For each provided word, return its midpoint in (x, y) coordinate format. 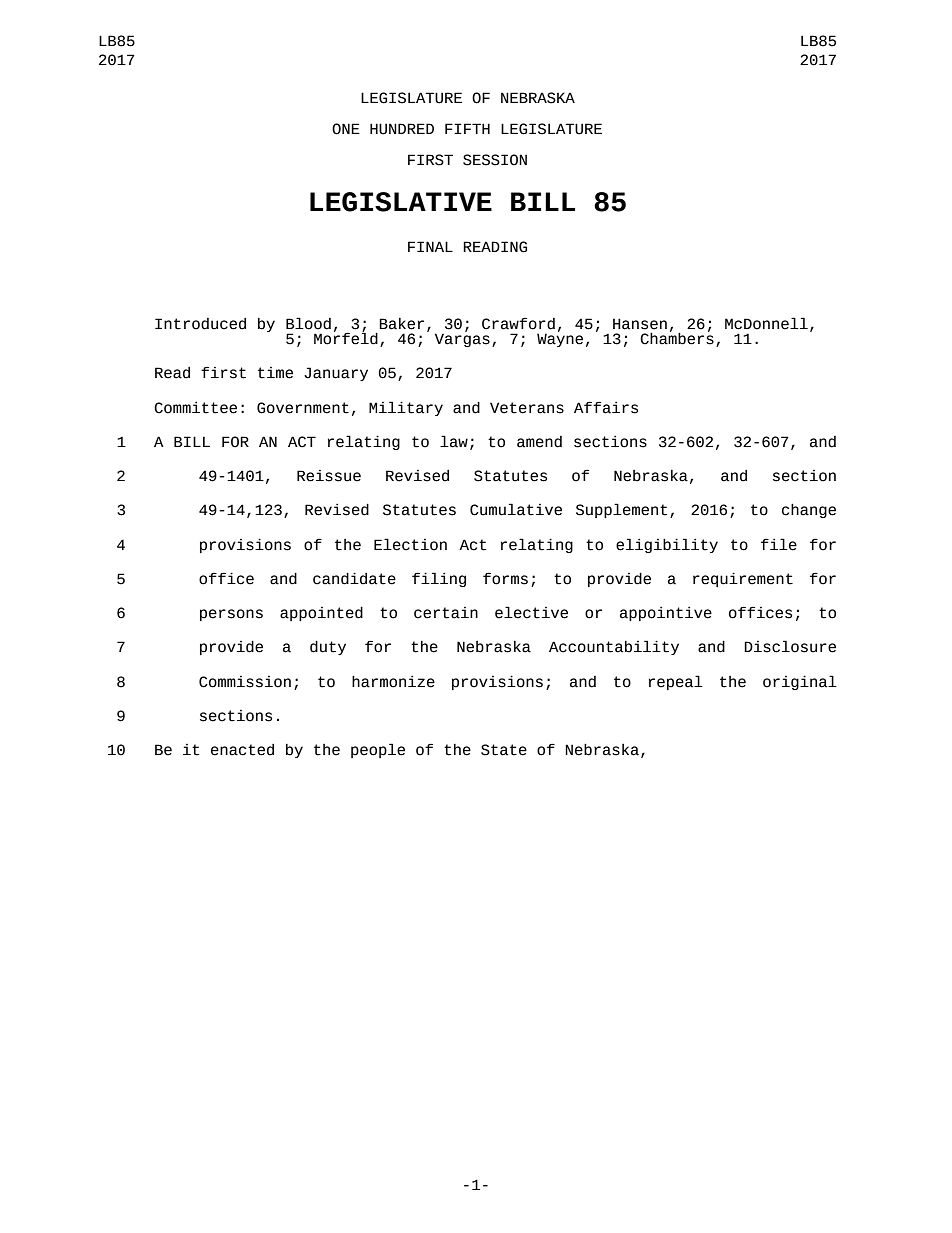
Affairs (606, 407)
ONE (346, 129)
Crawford (518, 324)
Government (303, 408)
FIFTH (467, 128)
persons (231, 615)
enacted (242, 750)
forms (505, 578)
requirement (743, 579)
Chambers (677, 337)
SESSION (495, 160)
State (504, 750)
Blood (308, 323)
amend (539, 442)
